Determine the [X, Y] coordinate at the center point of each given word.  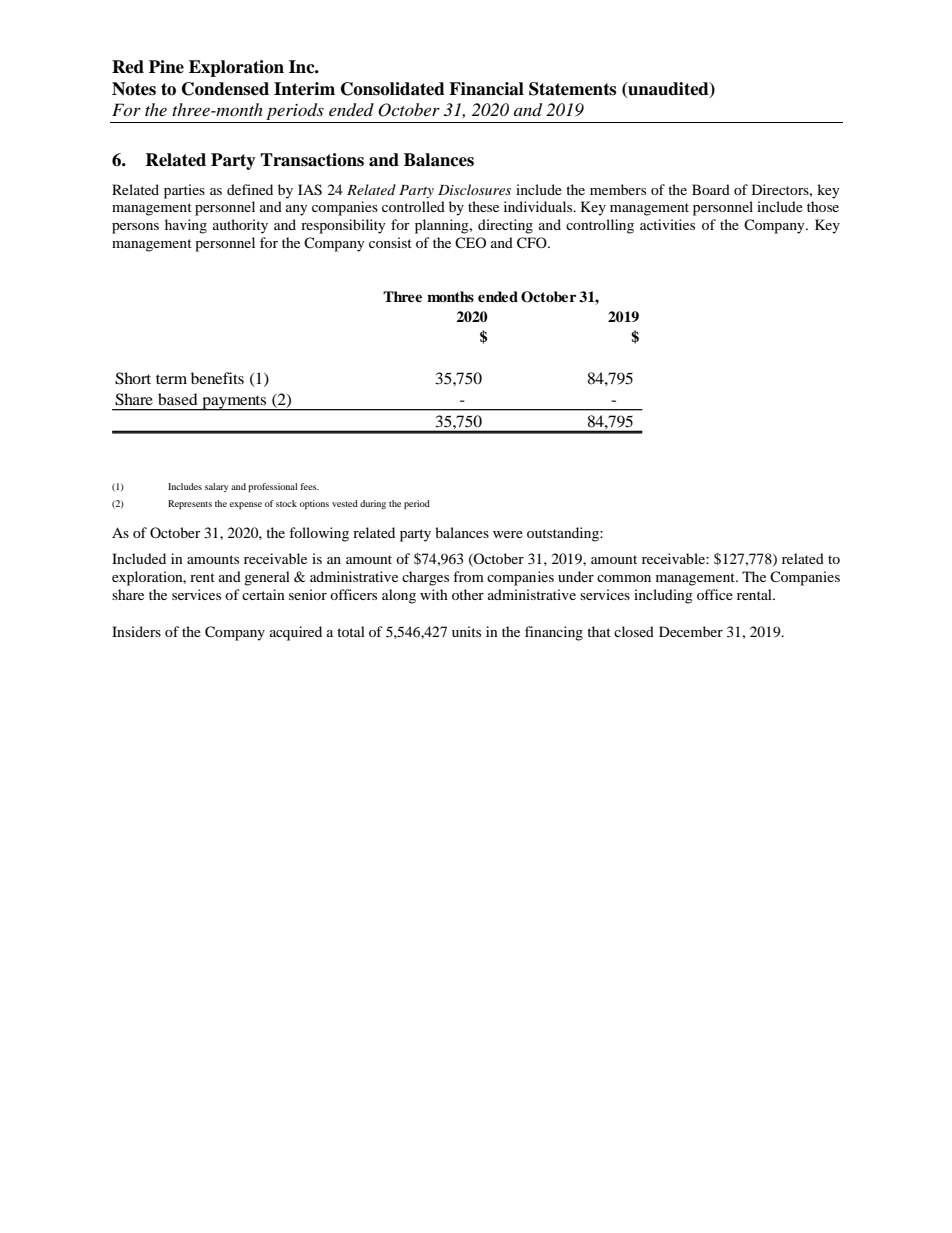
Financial [486, 89]
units [466, 631]
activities [667, 224]
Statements [572, 89]
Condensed [225, 89]
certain [263, 594]
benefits [217, 378]
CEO [470, 242]
